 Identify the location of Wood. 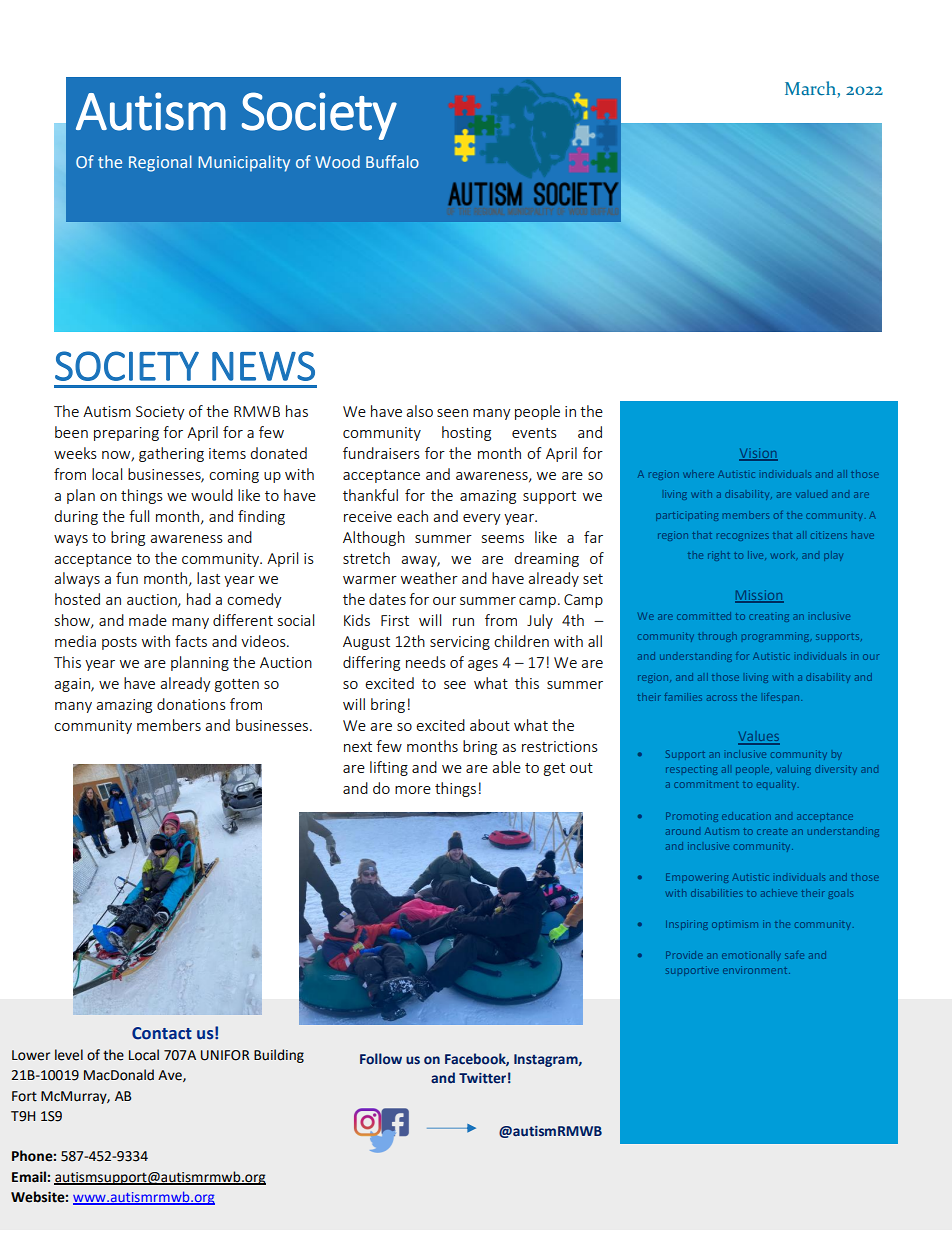
(337, 161).
